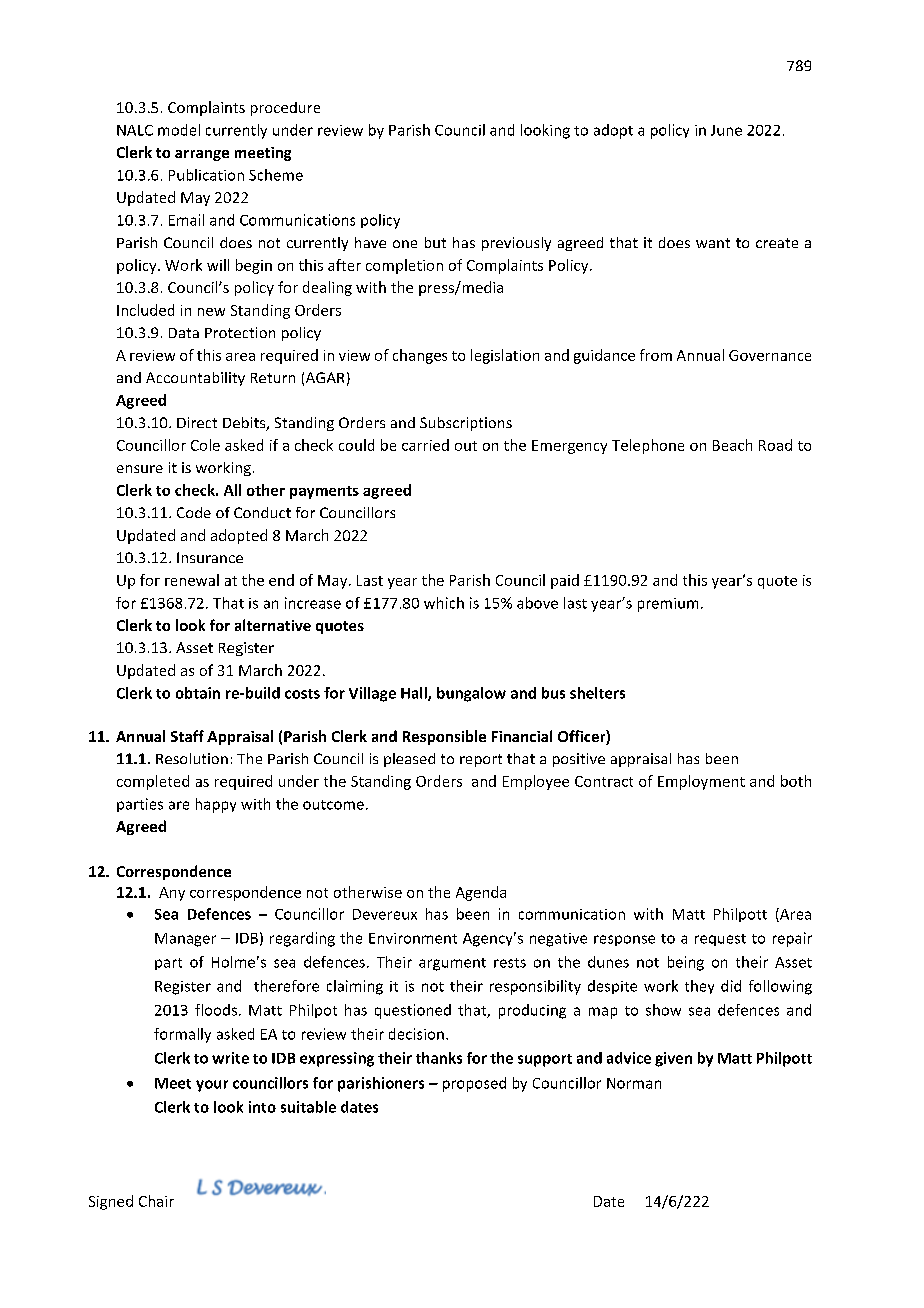 The image size is (924, 1308). I want to click on but, so click(435, 242).
